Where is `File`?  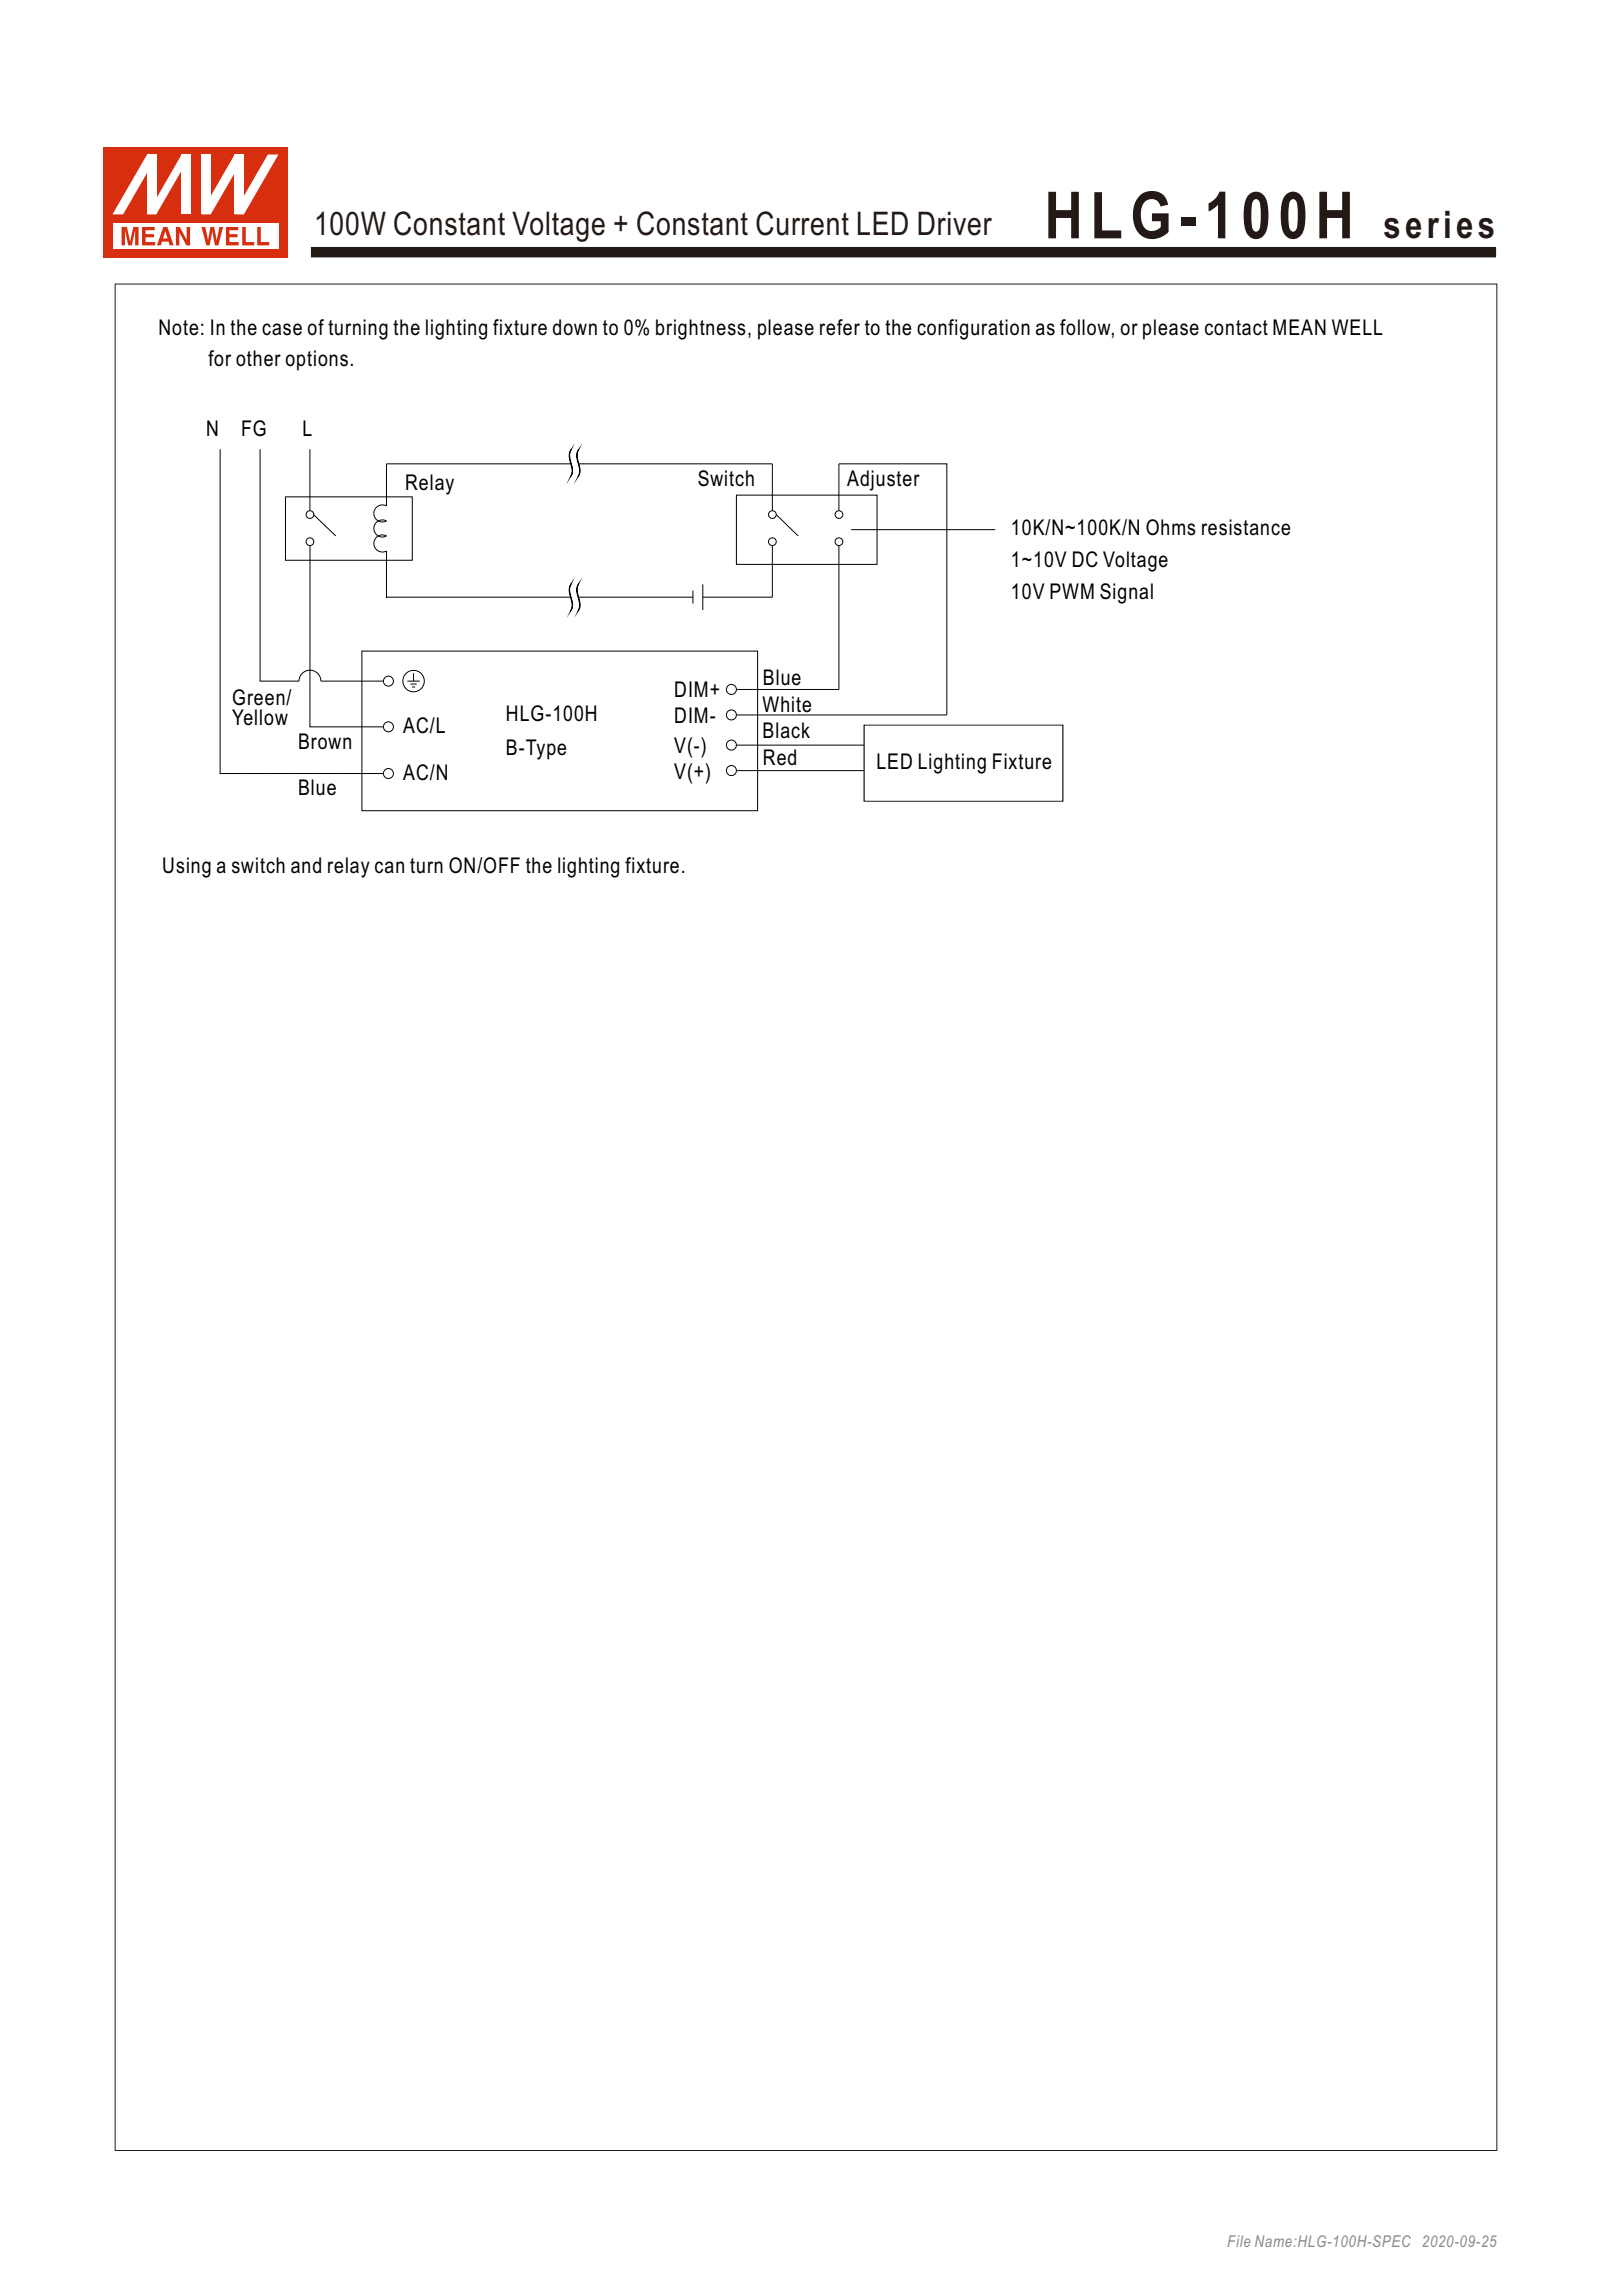 File is located at coordinates (1239, 2241).
